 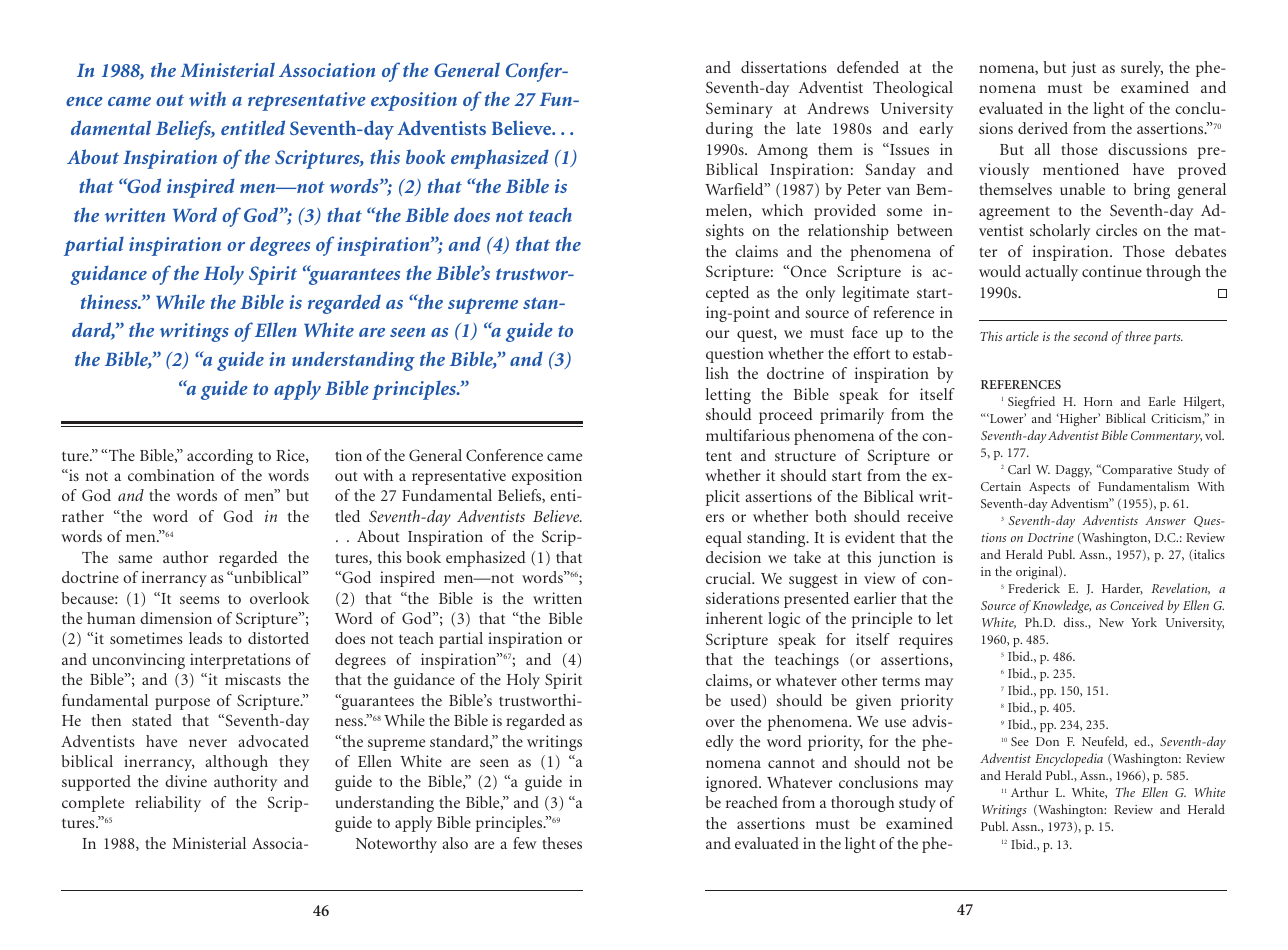 I want to click on during, so click(x=729, y=130).
